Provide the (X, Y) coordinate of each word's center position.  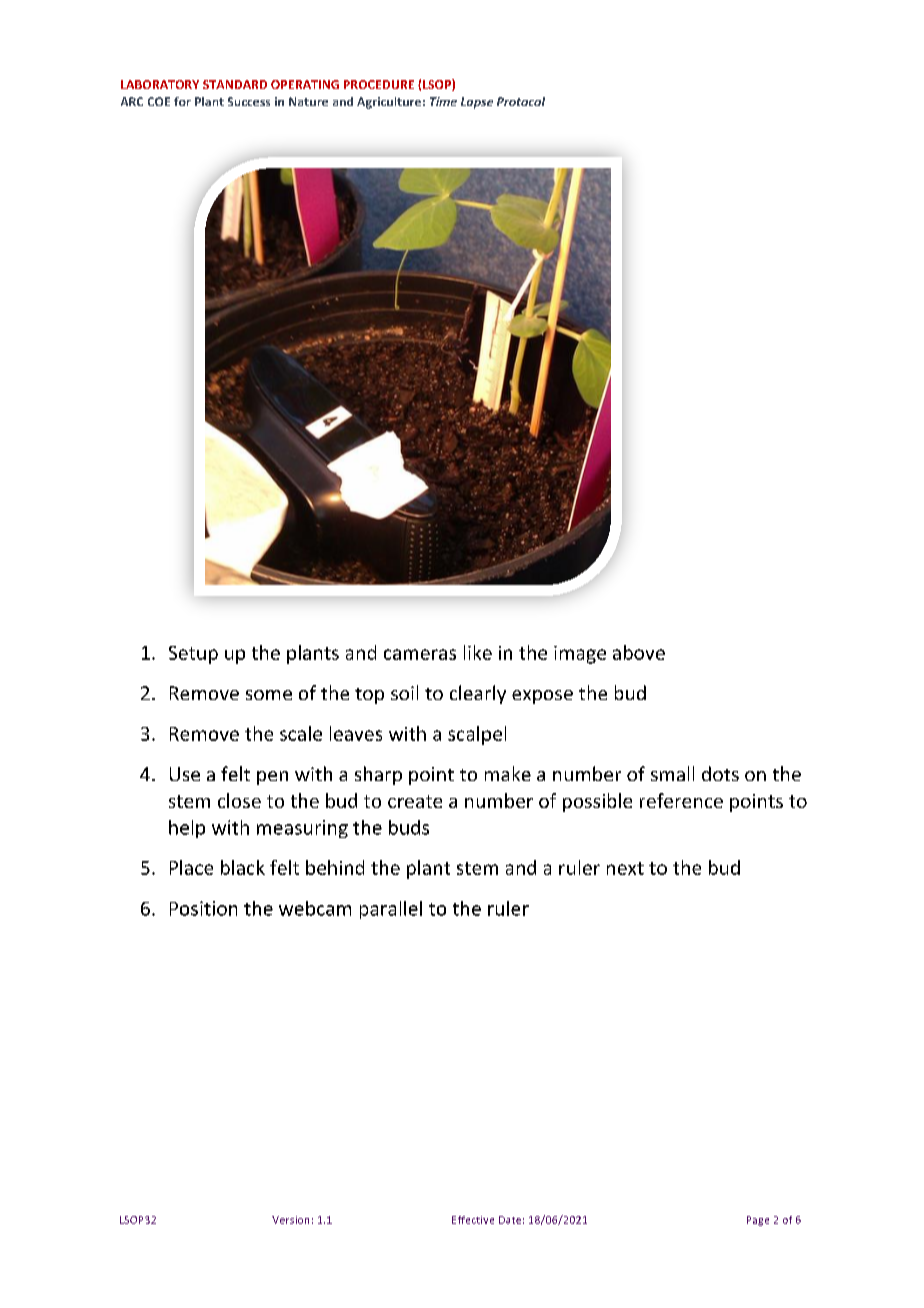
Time (443, 101)
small (672, 773)
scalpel (477, 735)
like (478, 652)
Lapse (477, 103)
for (182, 101)
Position (203, 908)
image (580, 655)
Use (185, 774)
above (639, 652)
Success (249, 101)
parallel (391, 910)
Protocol (521, 101)
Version (290, 1220)
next (625, 868)
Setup (193, 655)
